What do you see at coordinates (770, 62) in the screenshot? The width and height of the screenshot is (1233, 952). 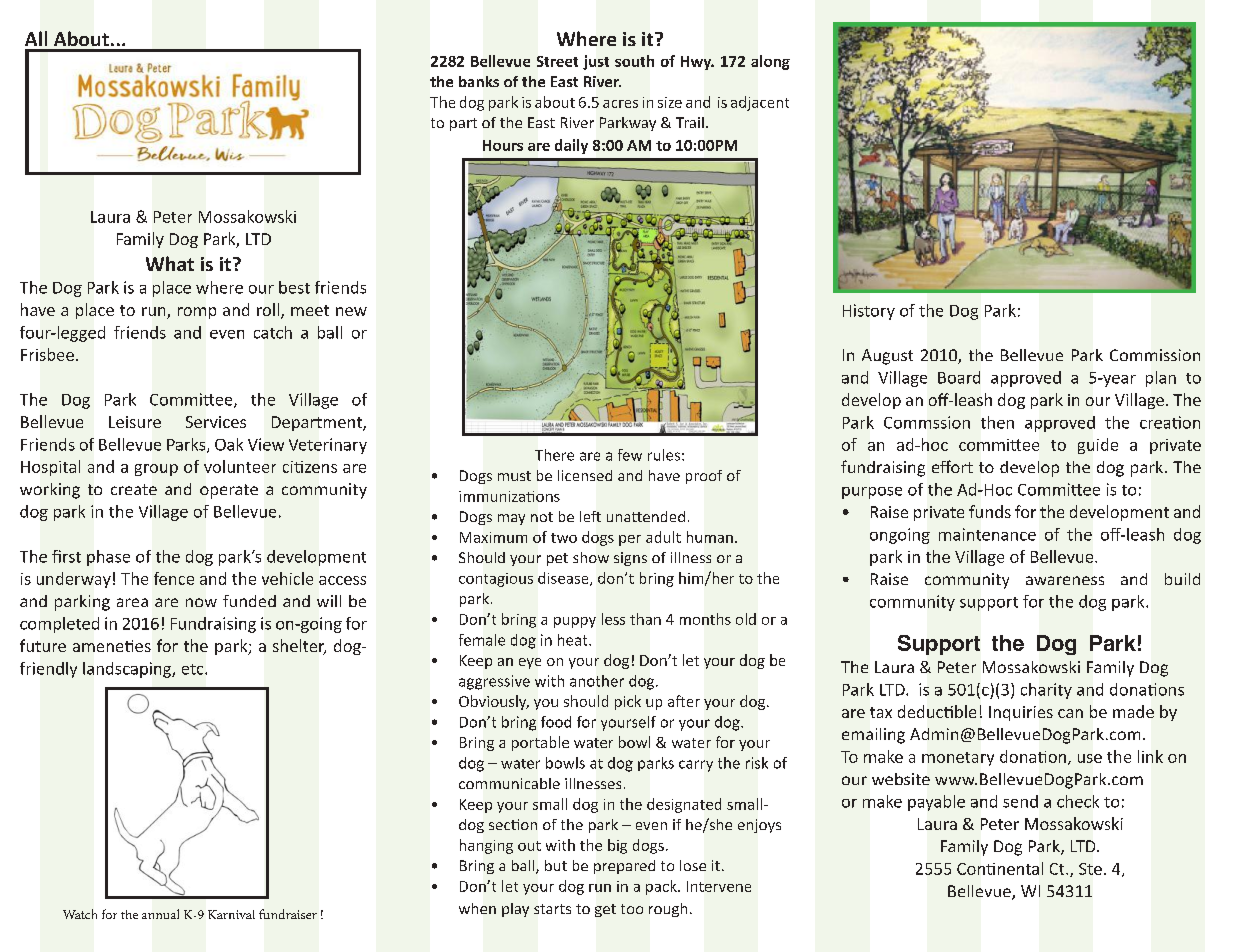 I see `along` at bounding box center [770, 62].
